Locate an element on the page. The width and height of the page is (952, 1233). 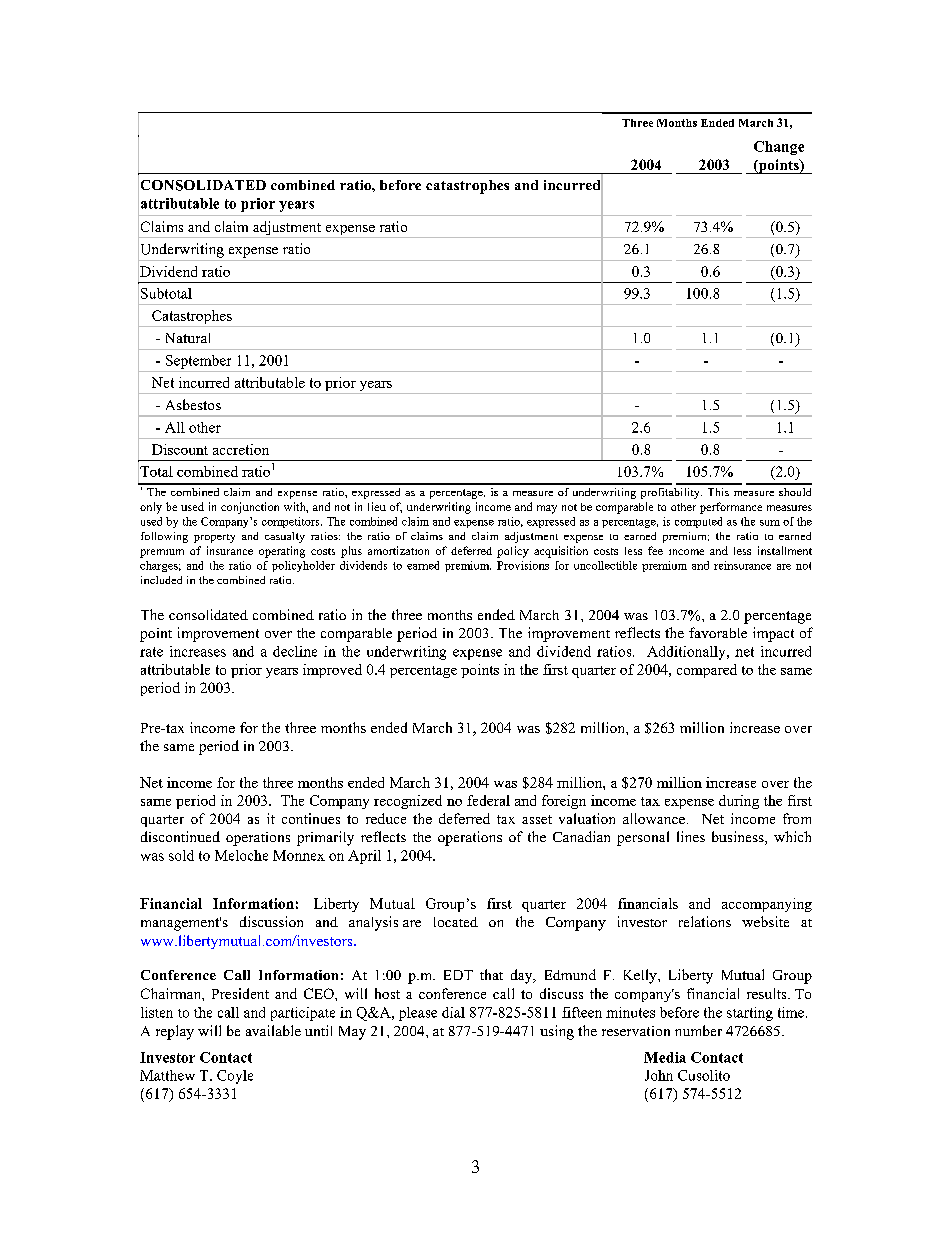
Provisions is located at coordinates (523, 565).
